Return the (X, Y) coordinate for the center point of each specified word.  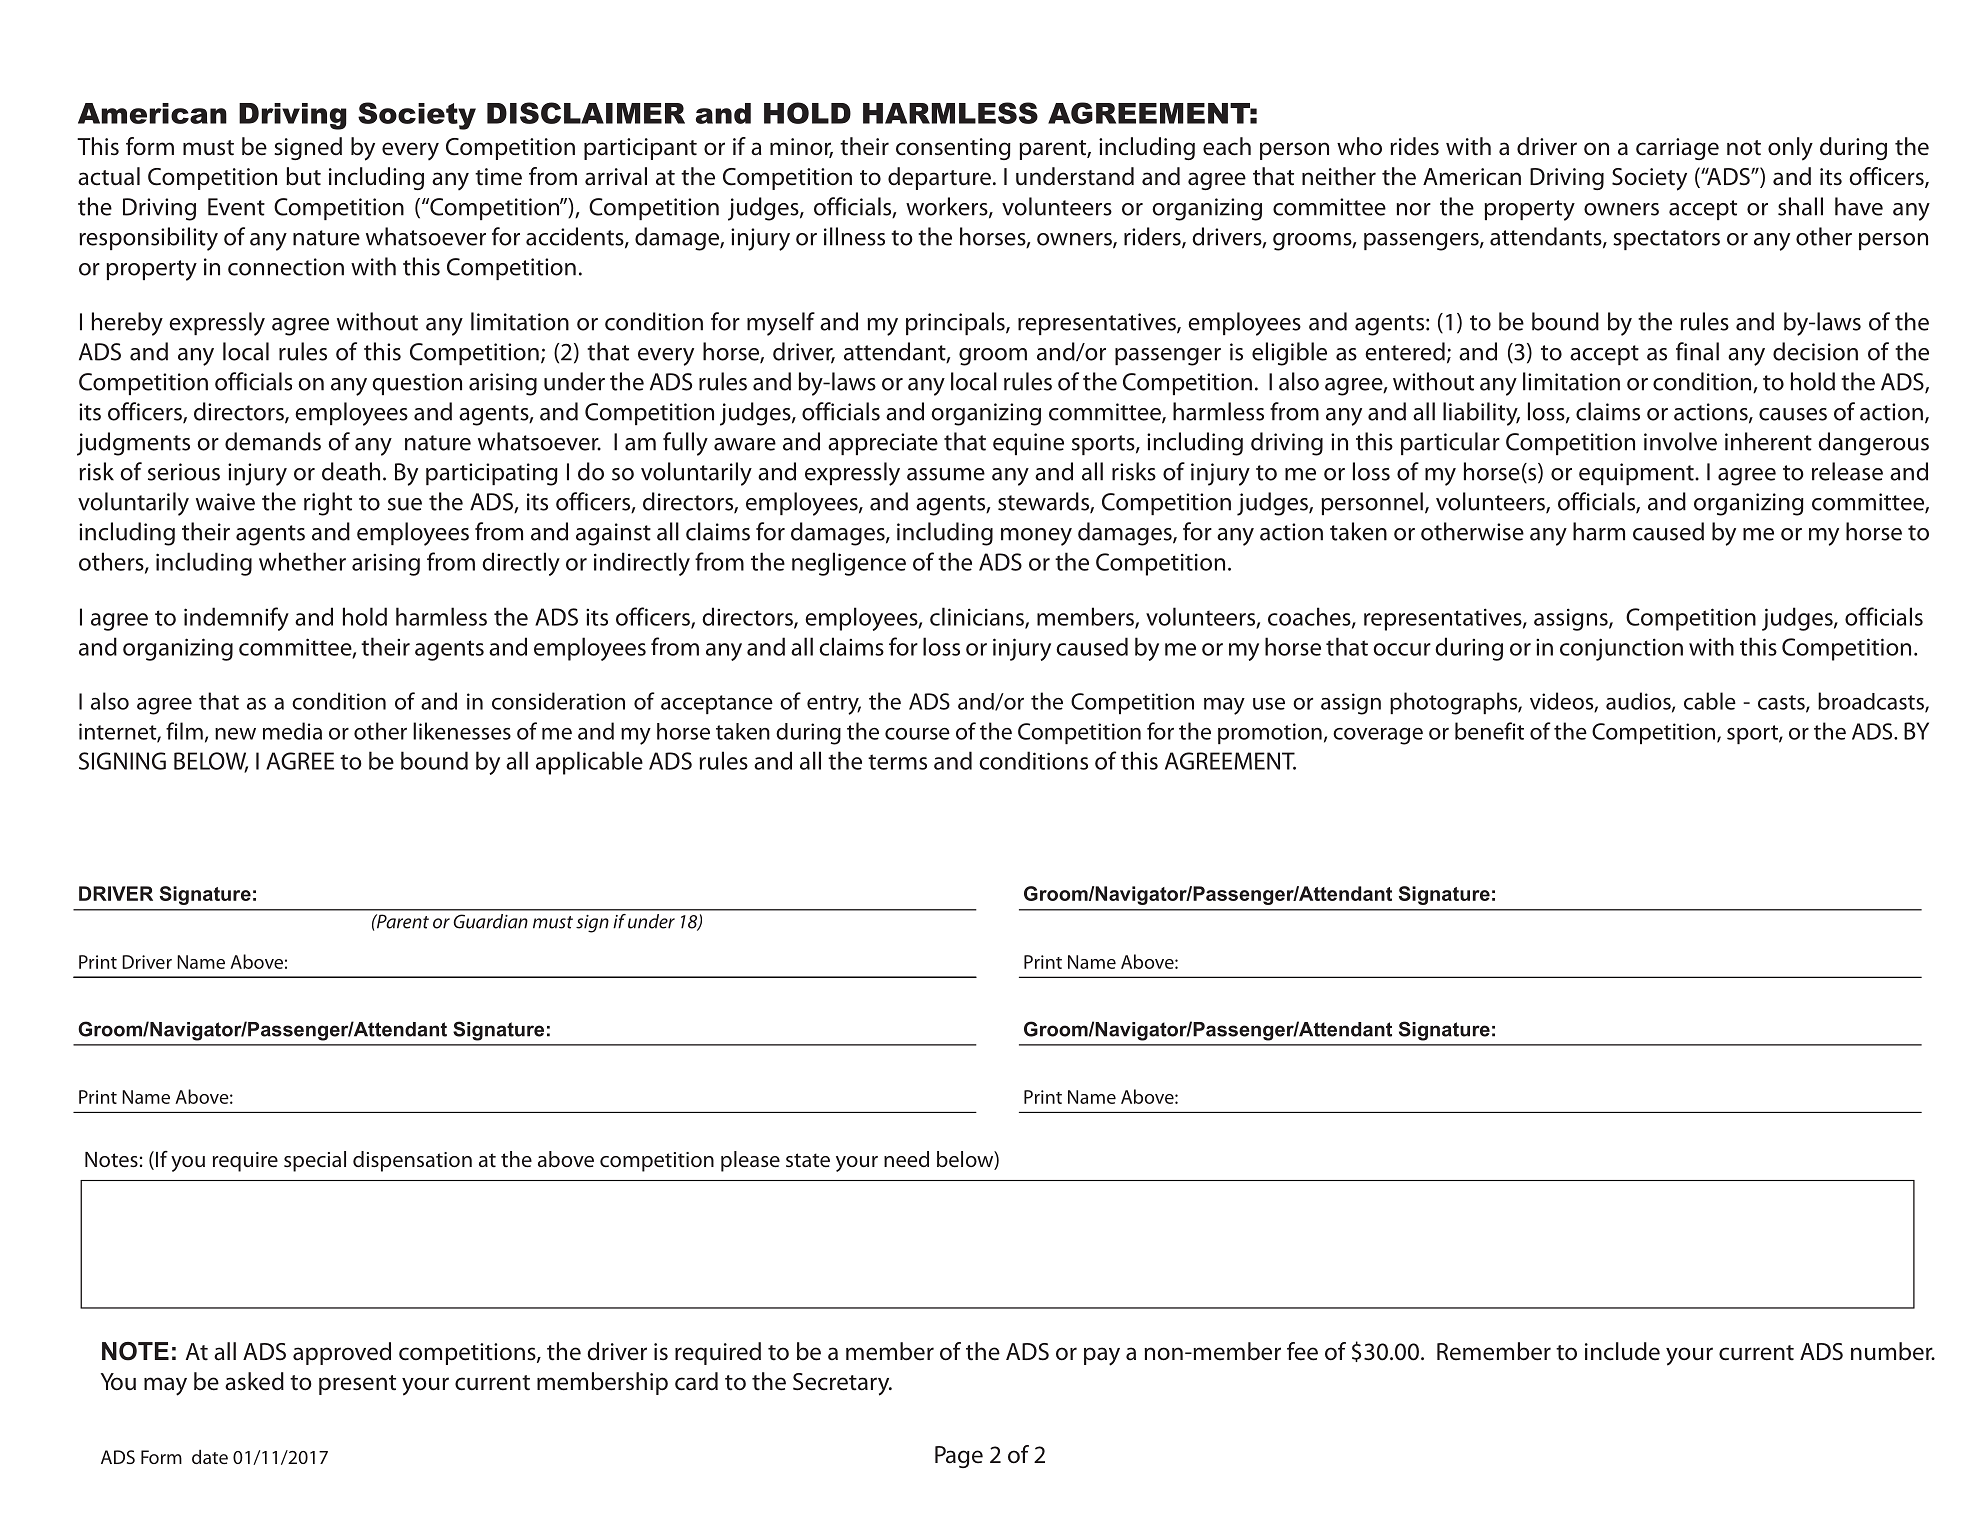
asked (254, 1381)
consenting (953, 149)
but (303, 176)
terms (897, 762)
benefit (1489, 731)
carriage (1677, 149)
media (292, 731)
